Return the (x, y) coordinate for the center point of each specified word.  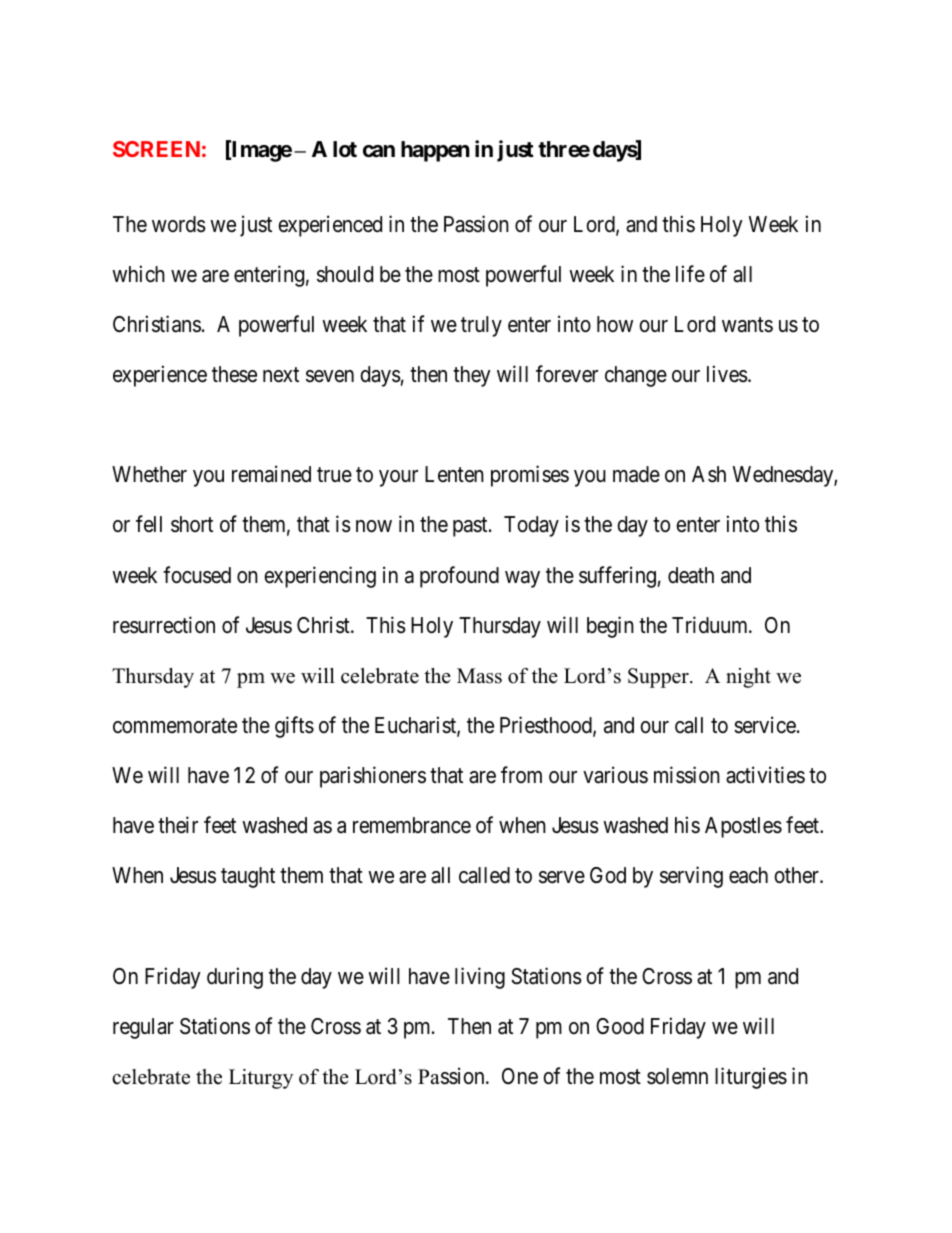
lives (727, 374)
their (178, 825)
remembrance (412, 825)
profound (459, 577)
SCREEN (156, 149)
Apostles (743, 827)
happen (435, 151)
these (234, 374)
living (480, 978)
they (472, 376)
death (691, 575)
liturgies (751, 1078)
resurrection (164, 625)
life (690, 273)
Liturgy (261, 1079)
